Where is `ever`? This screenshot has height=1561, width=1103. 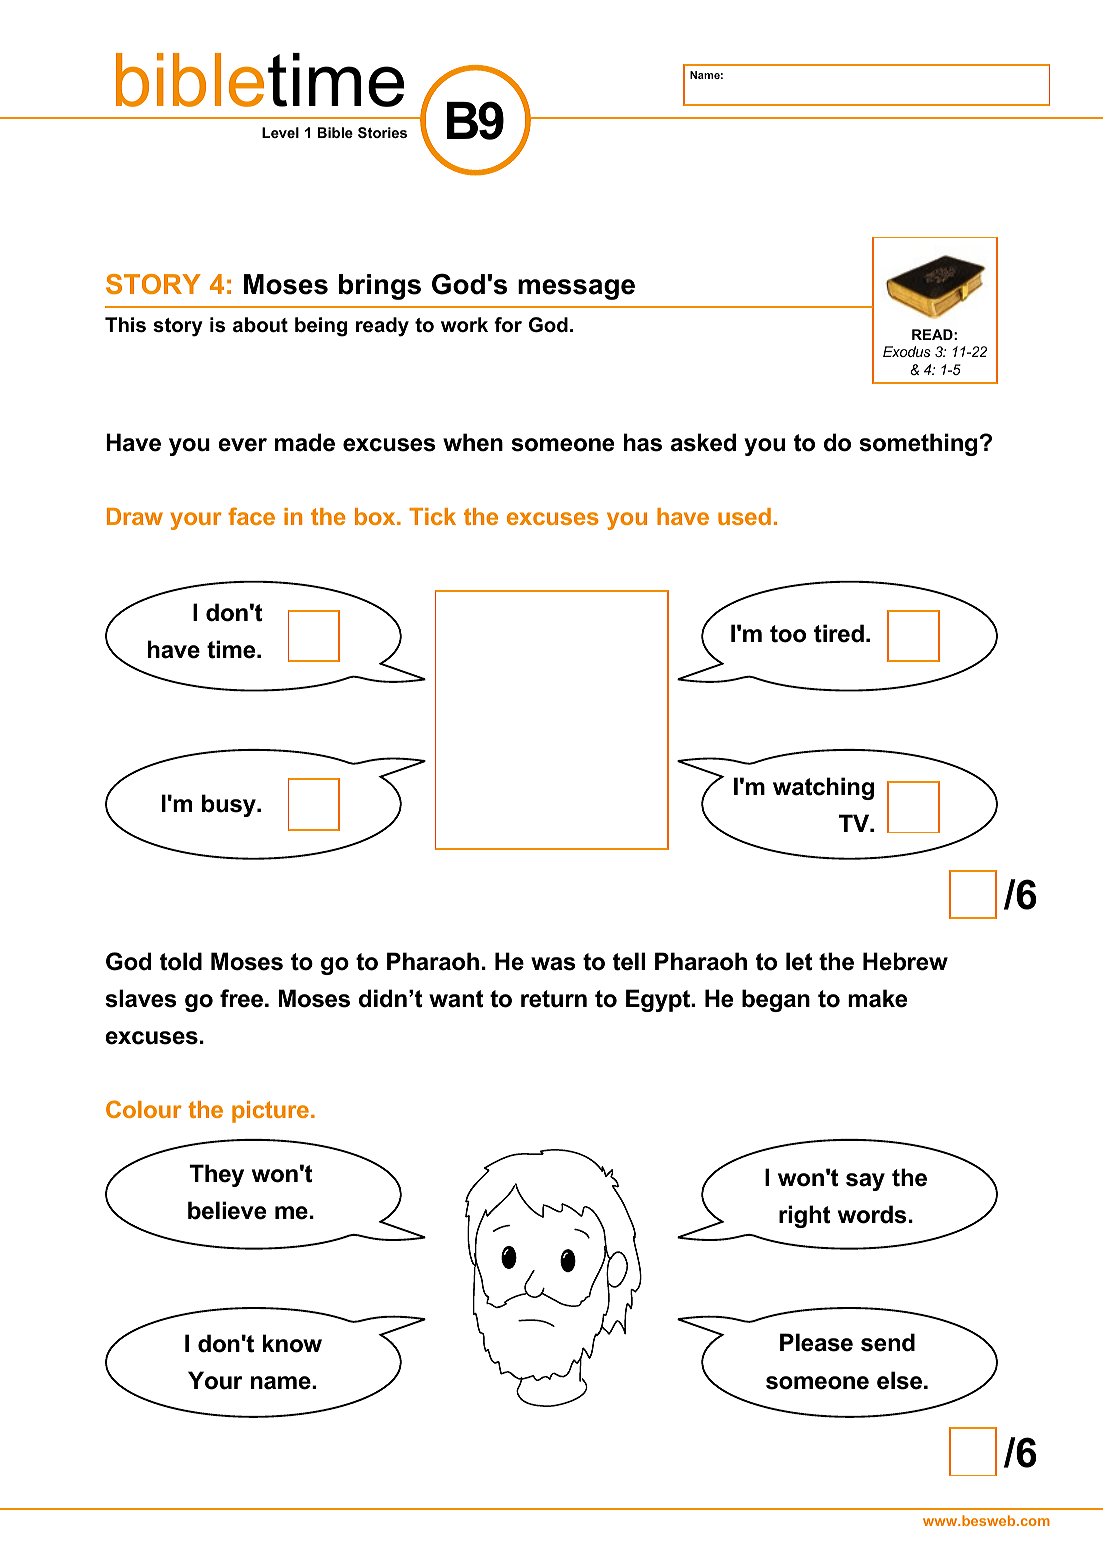
ever is located at coordinates (242, 445).
